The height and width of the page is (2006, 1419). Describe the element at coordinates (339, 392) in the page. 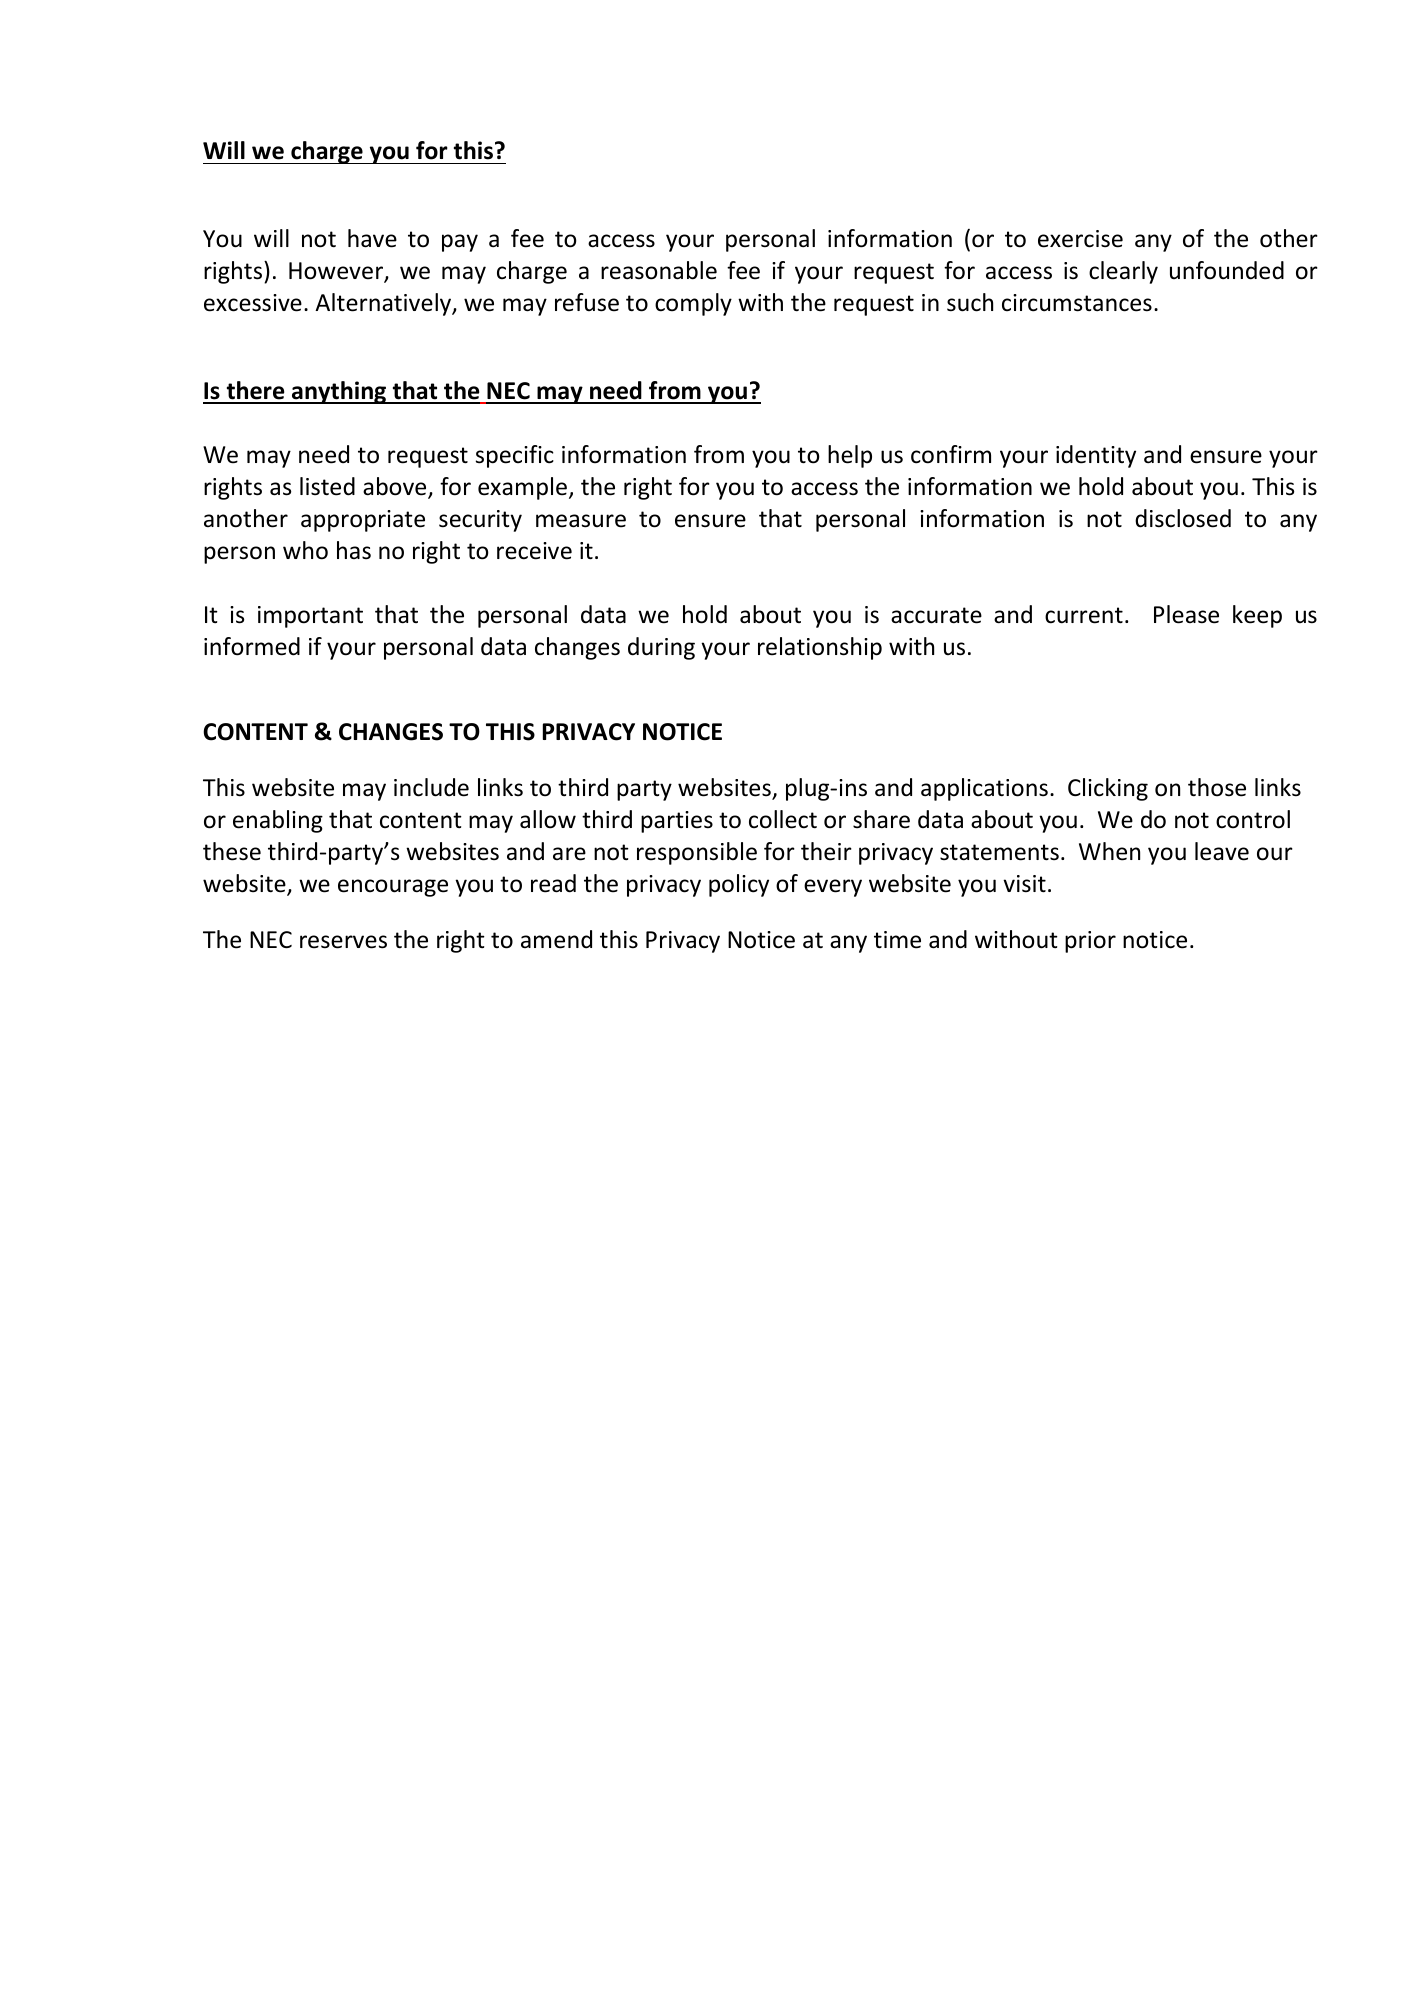

I see `anything` at that location.
